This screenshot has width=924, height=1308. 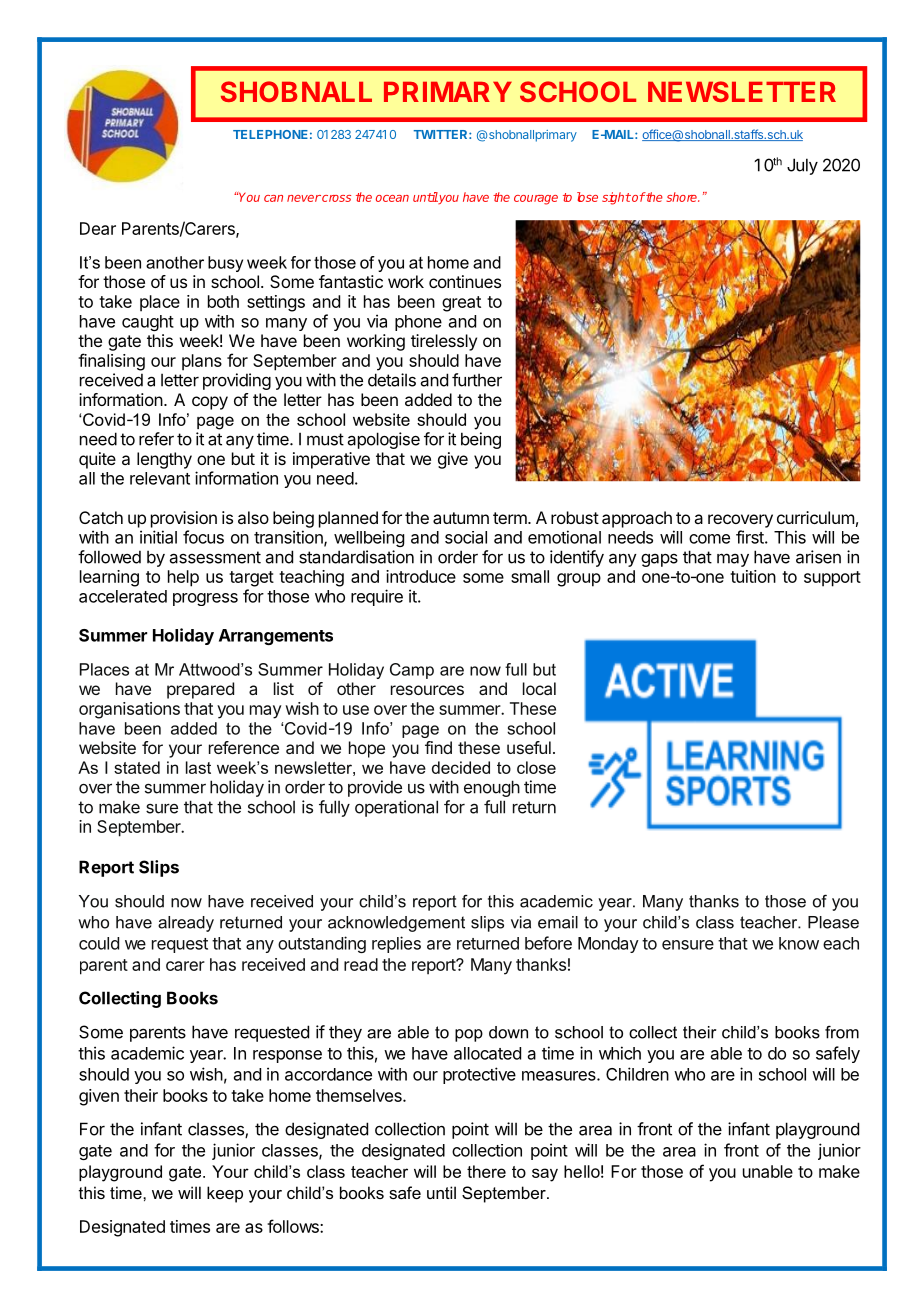 What do you see at coordinates (200, 690) in the screenshot?
I see `prepared` at bounding box center [200, 690].
